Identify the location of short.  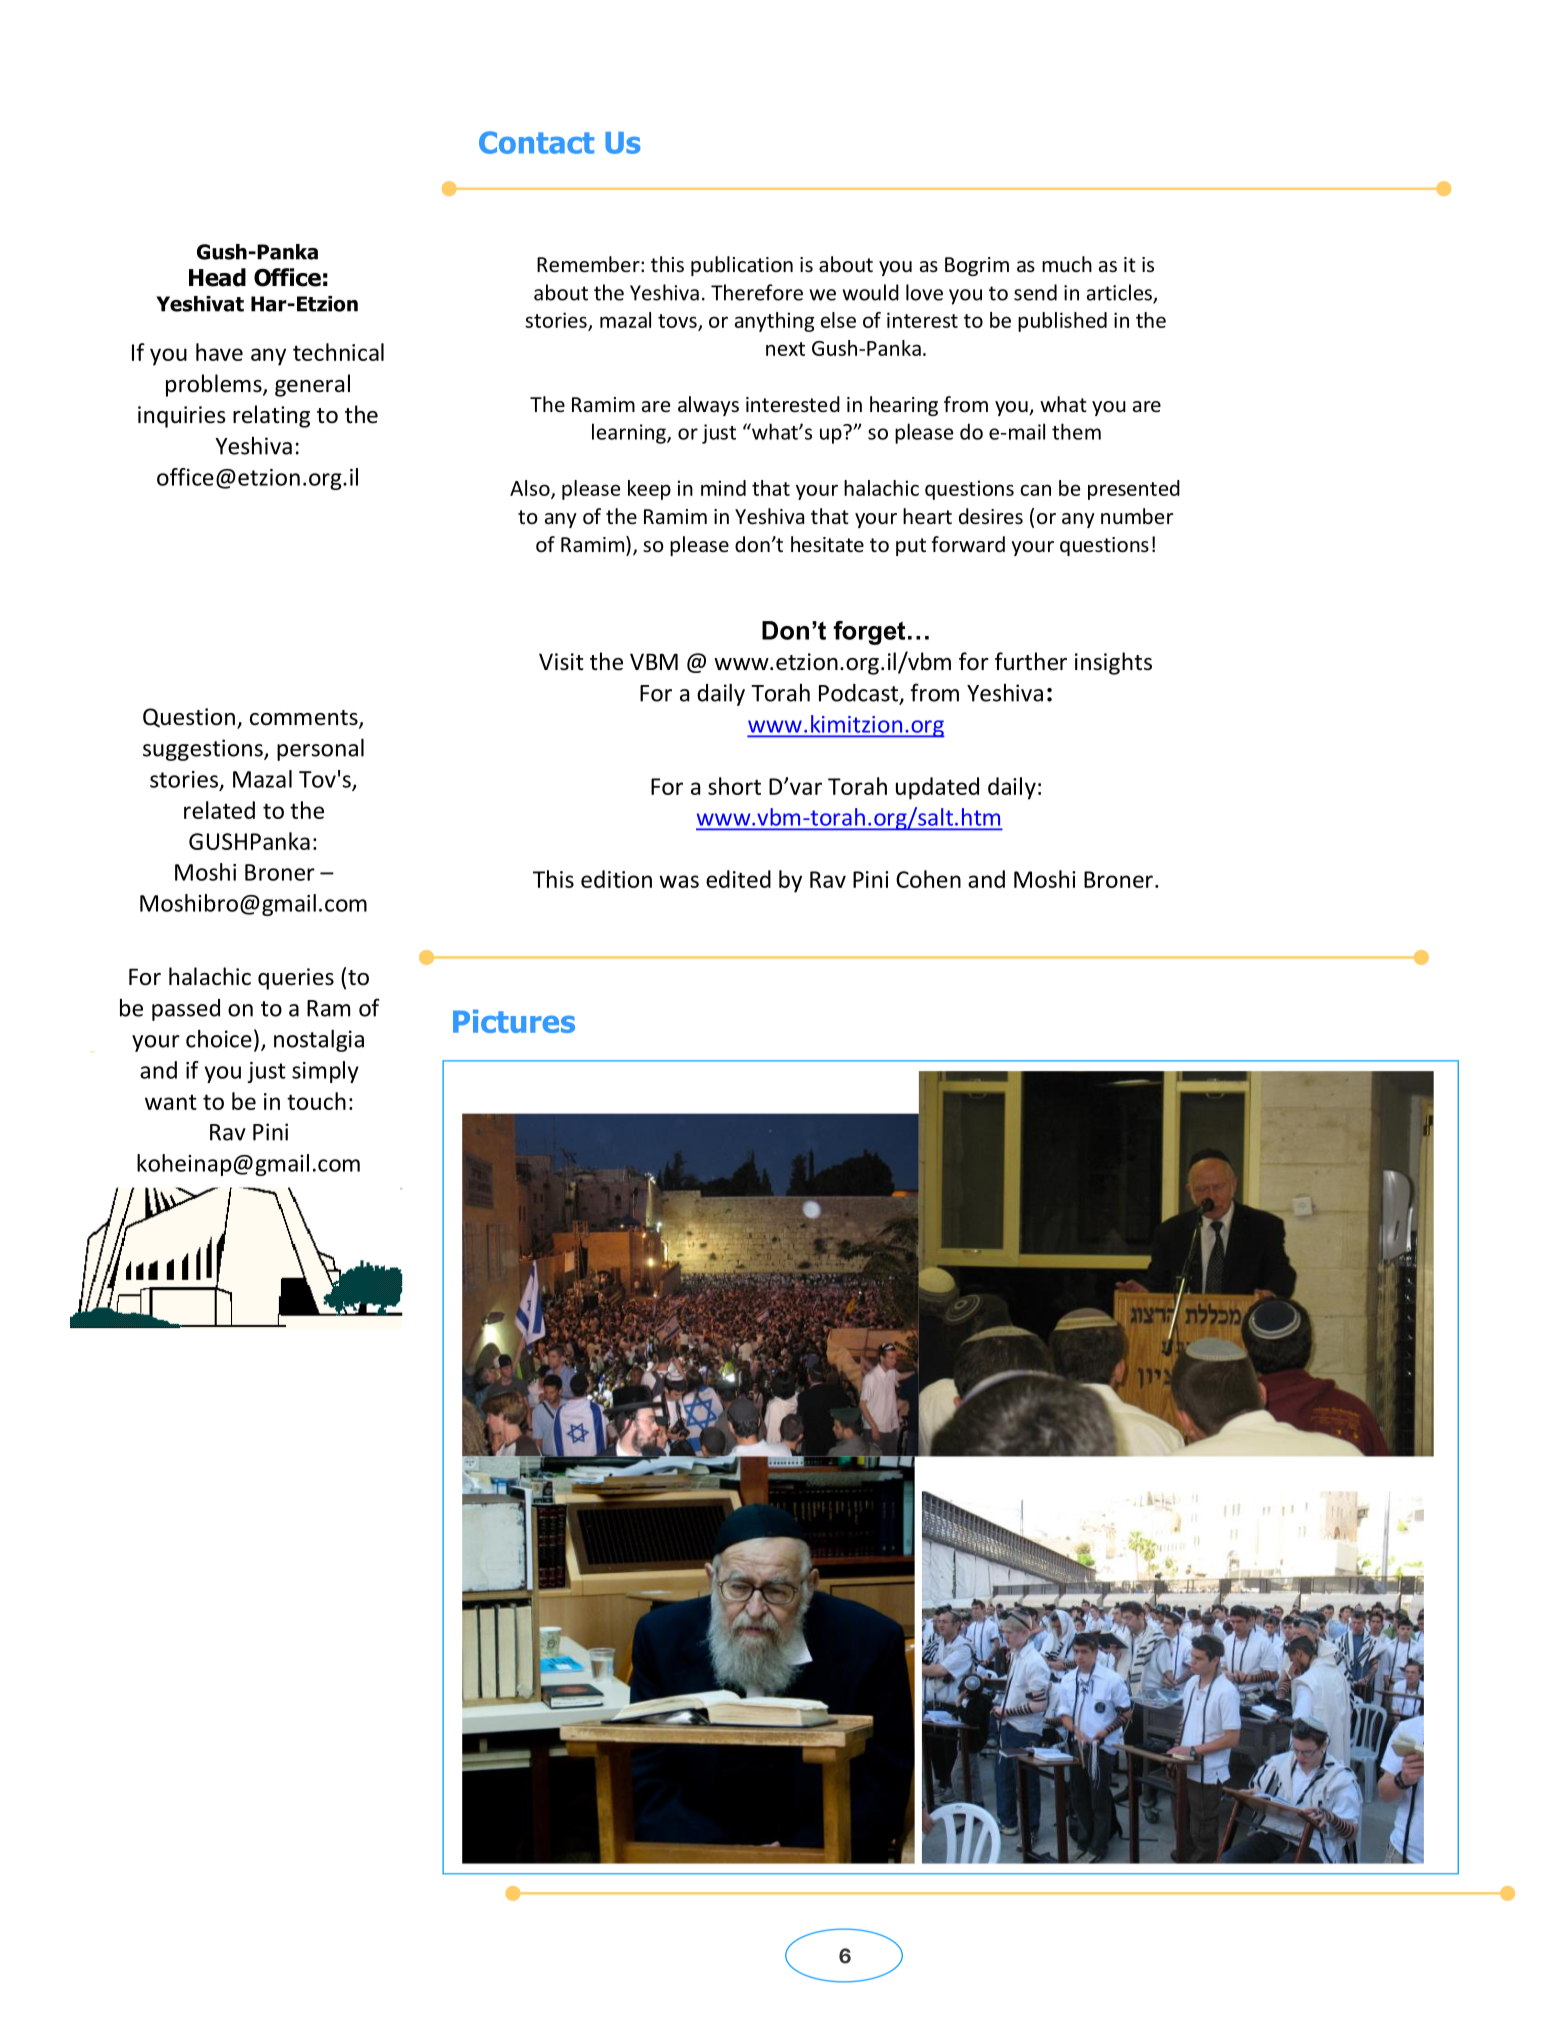
(734, 786).
